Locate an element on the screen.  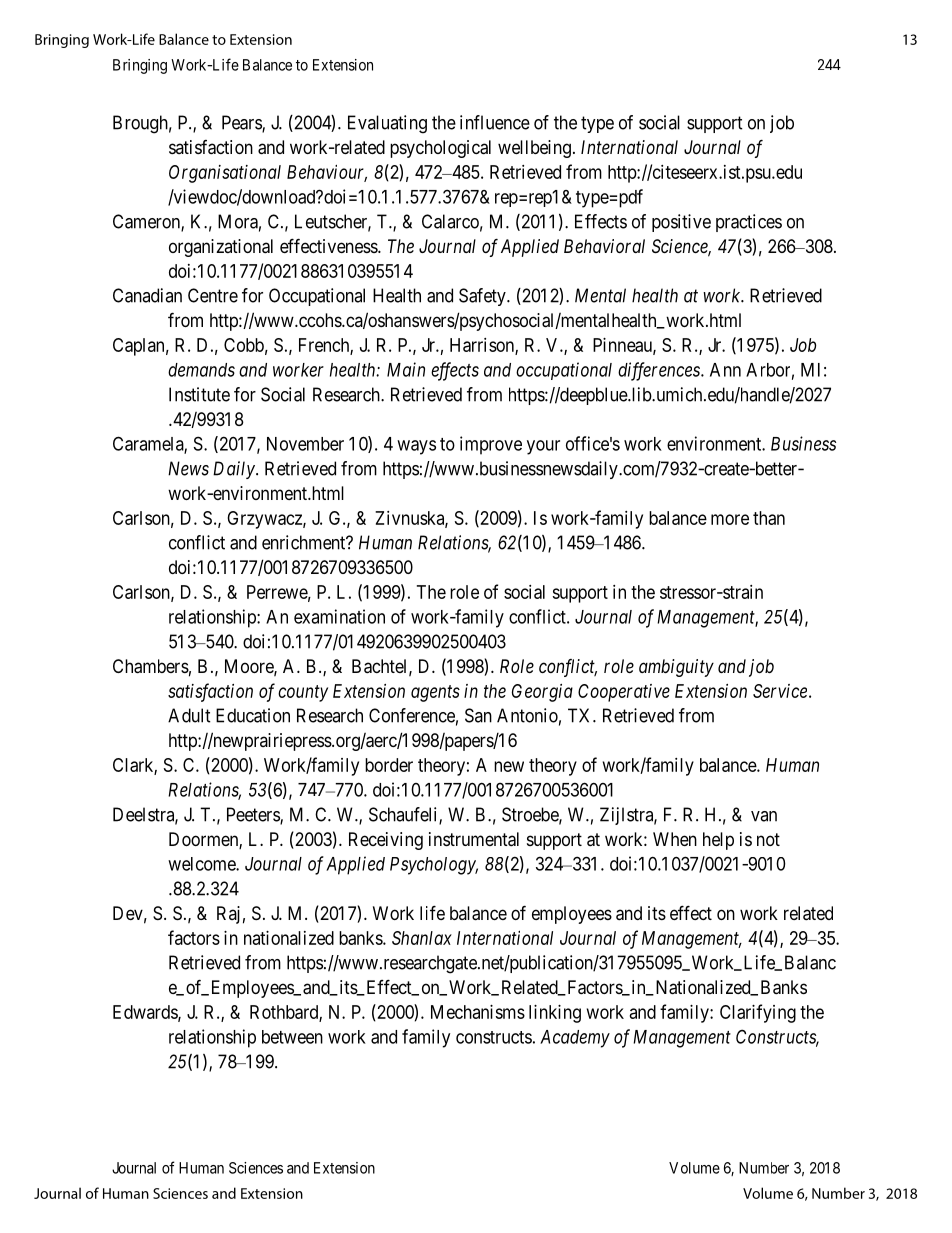
November is located at coordinates (305, 444).
